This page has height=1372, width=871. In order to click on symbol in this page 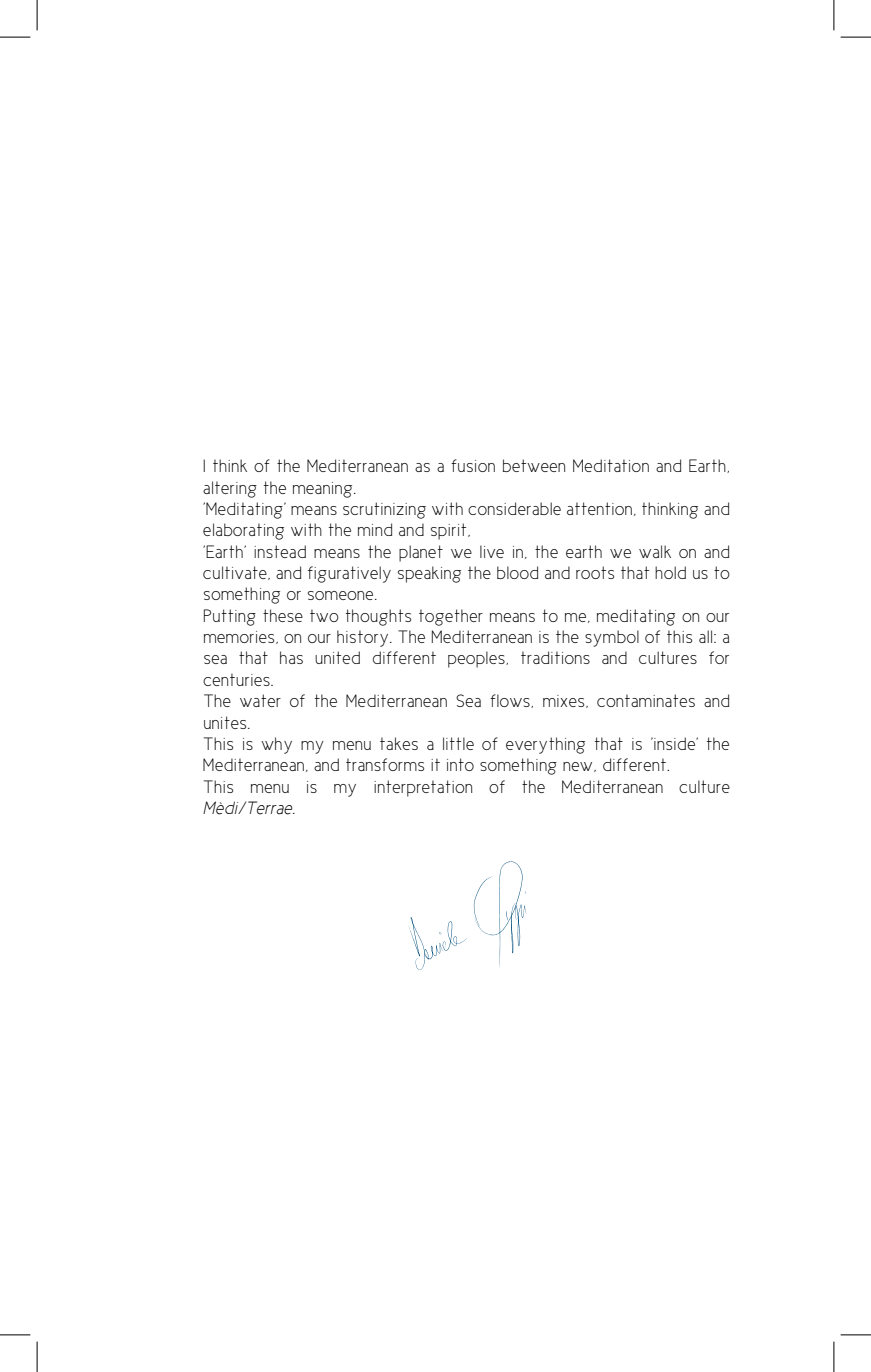, I will do `click(612, 638)`.
